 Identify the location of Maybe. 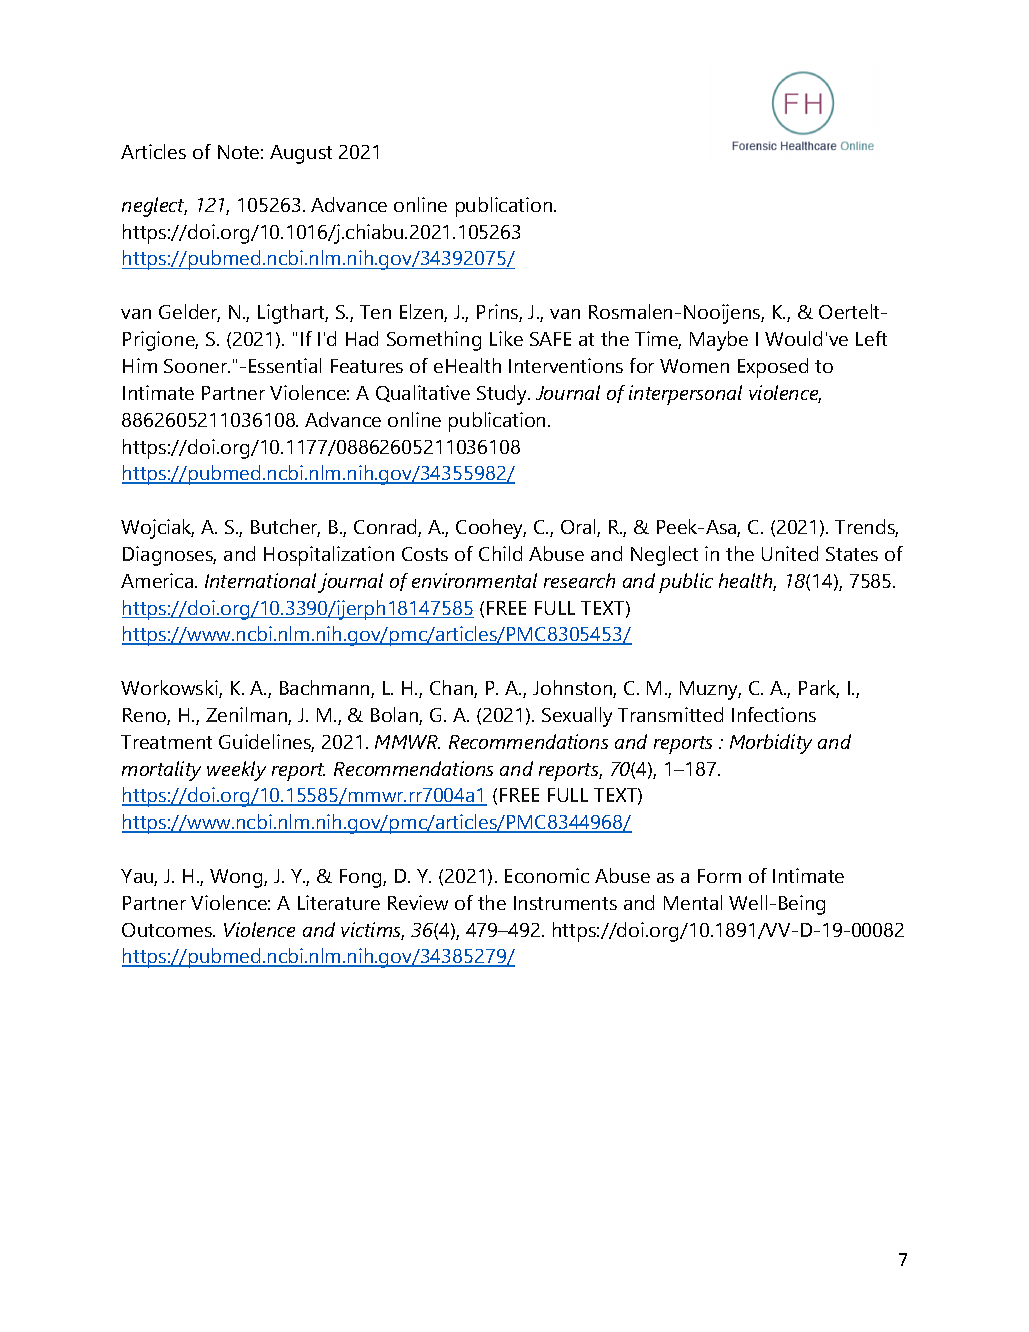
(719, 341).
